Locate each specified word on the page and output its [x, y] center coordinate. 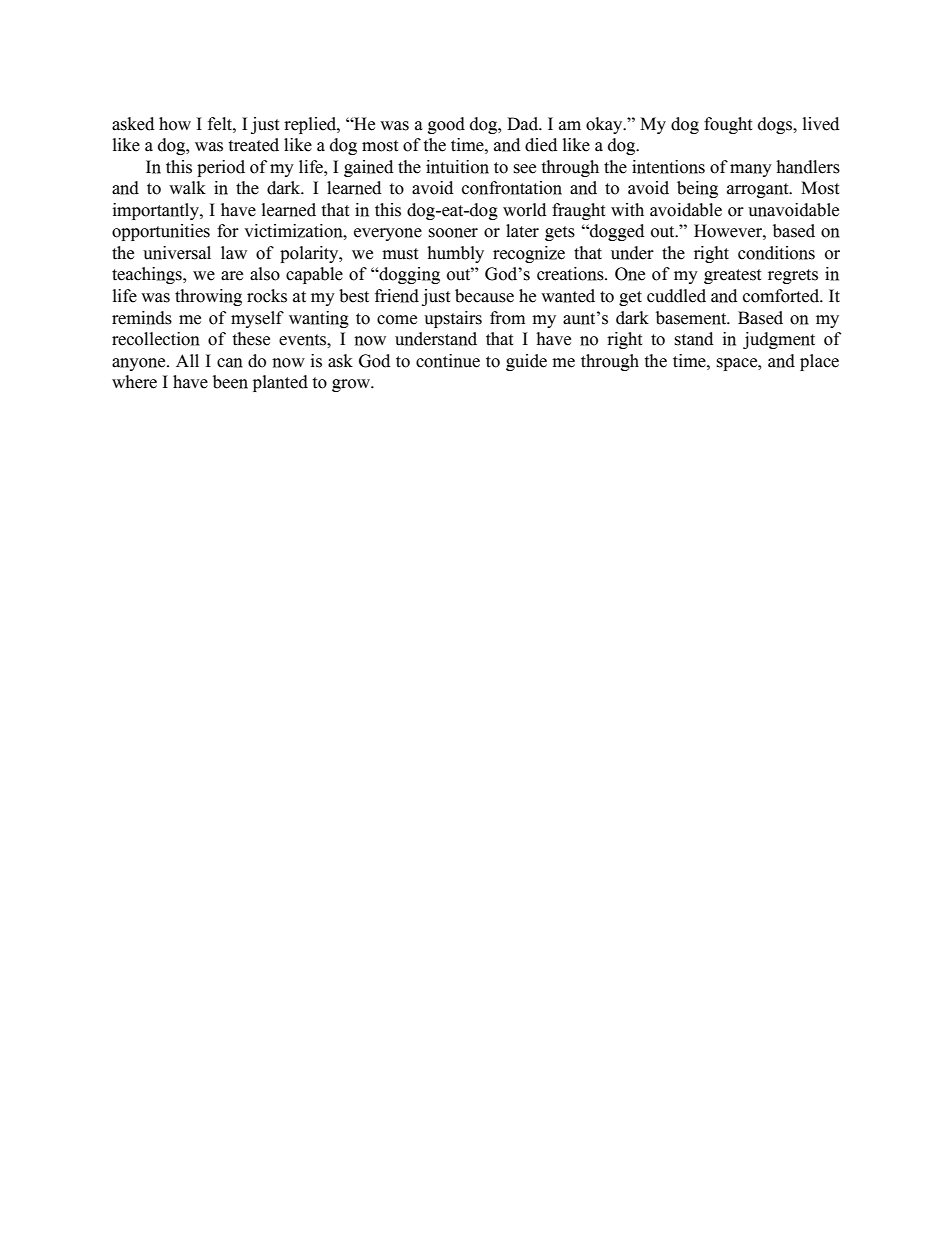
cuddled [676, 296]
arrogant [759, 190]
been [230, 382]
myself [257, 319]
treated [254, 145]
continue [448, 361]
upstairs [453, 319]
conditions [776, 253]
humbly [455, 254]
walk [187, 188]
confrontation [512, 188]
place [819, 362]
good [446, 125]
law [234, 253]
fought [728, 125]
